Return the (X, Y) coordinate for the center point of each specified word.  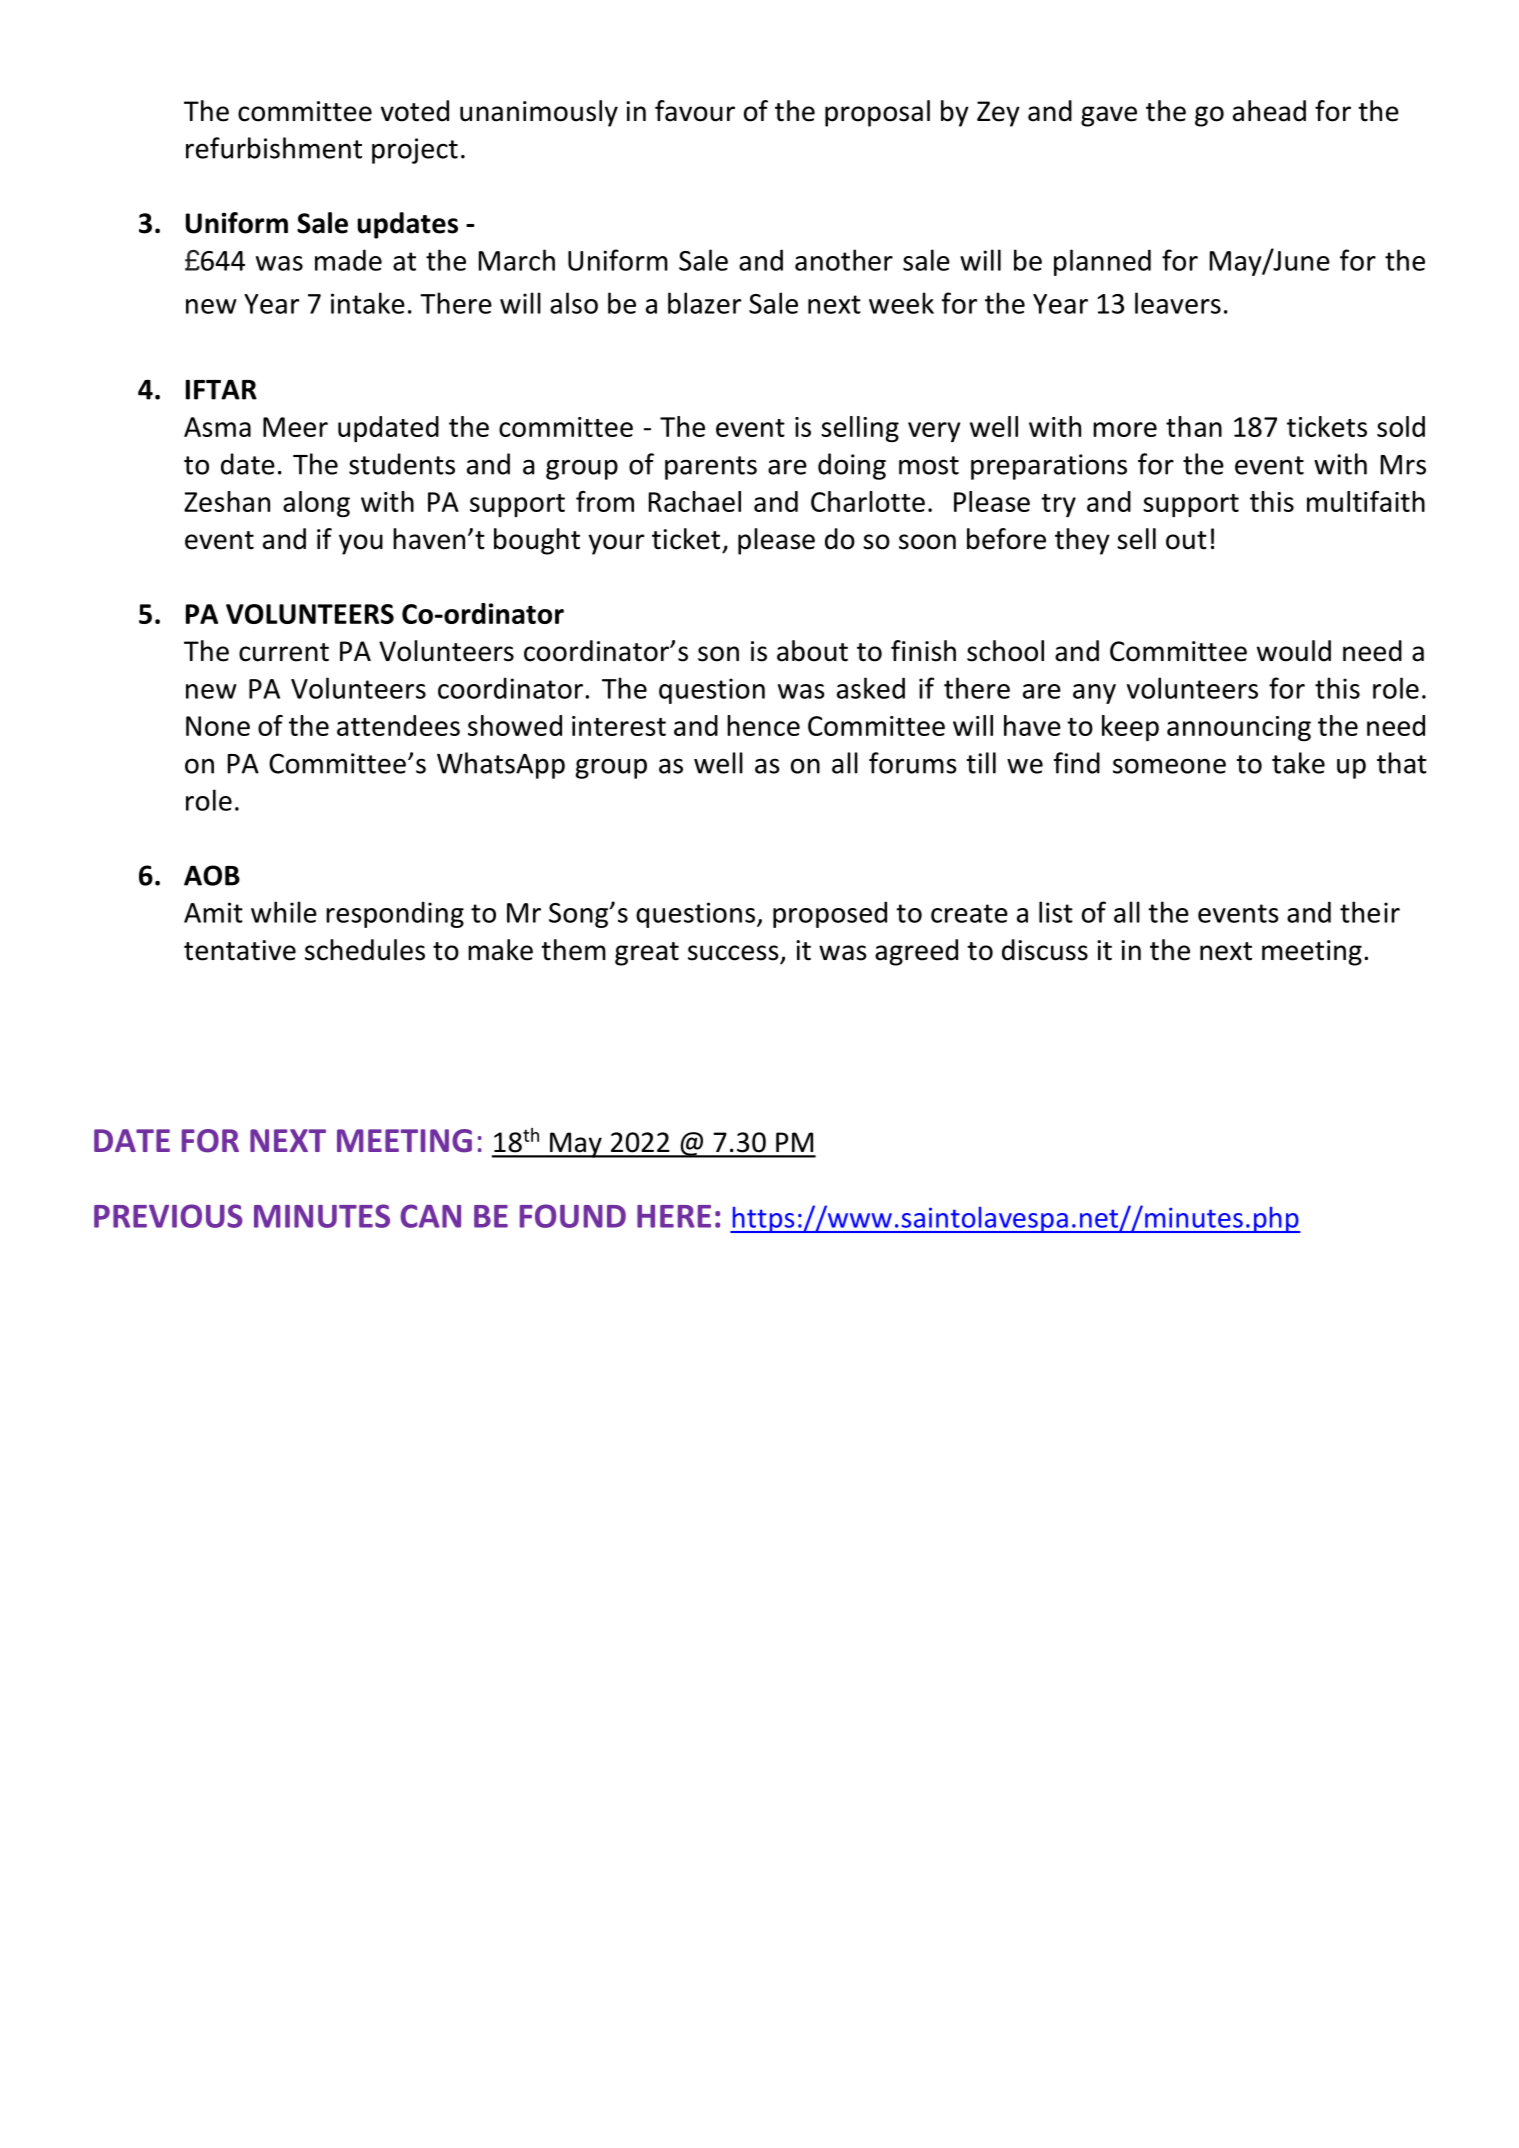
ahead (1269, 111)
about (812, 651)
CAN (430, 1216)
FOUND (573, 1216)
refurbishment (274, 148)
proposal (877, 113)
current (284, 652)
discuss (1045, 950)
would (1294, 651)
